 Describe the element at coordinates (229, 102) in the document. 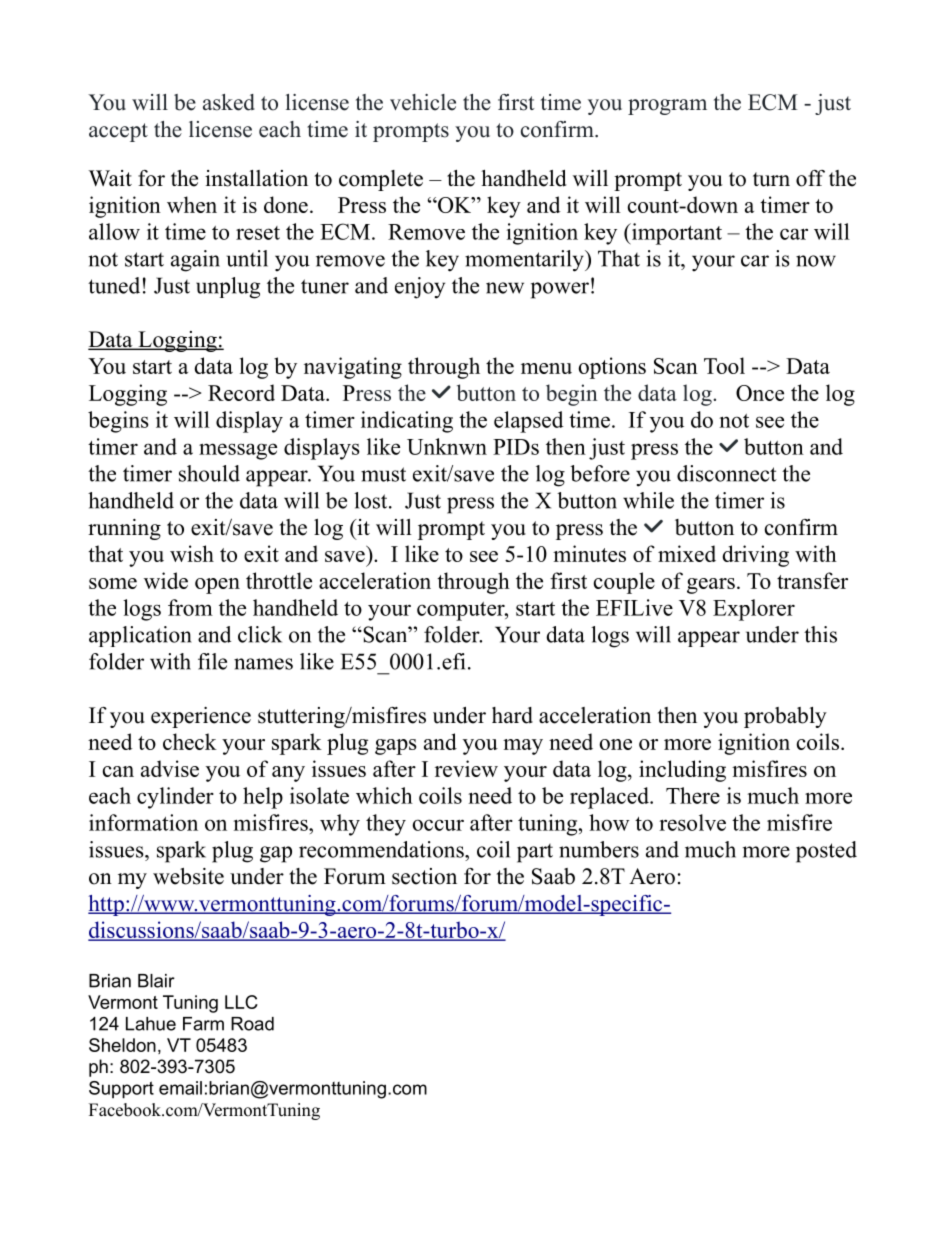

I see `asked` at that location.
